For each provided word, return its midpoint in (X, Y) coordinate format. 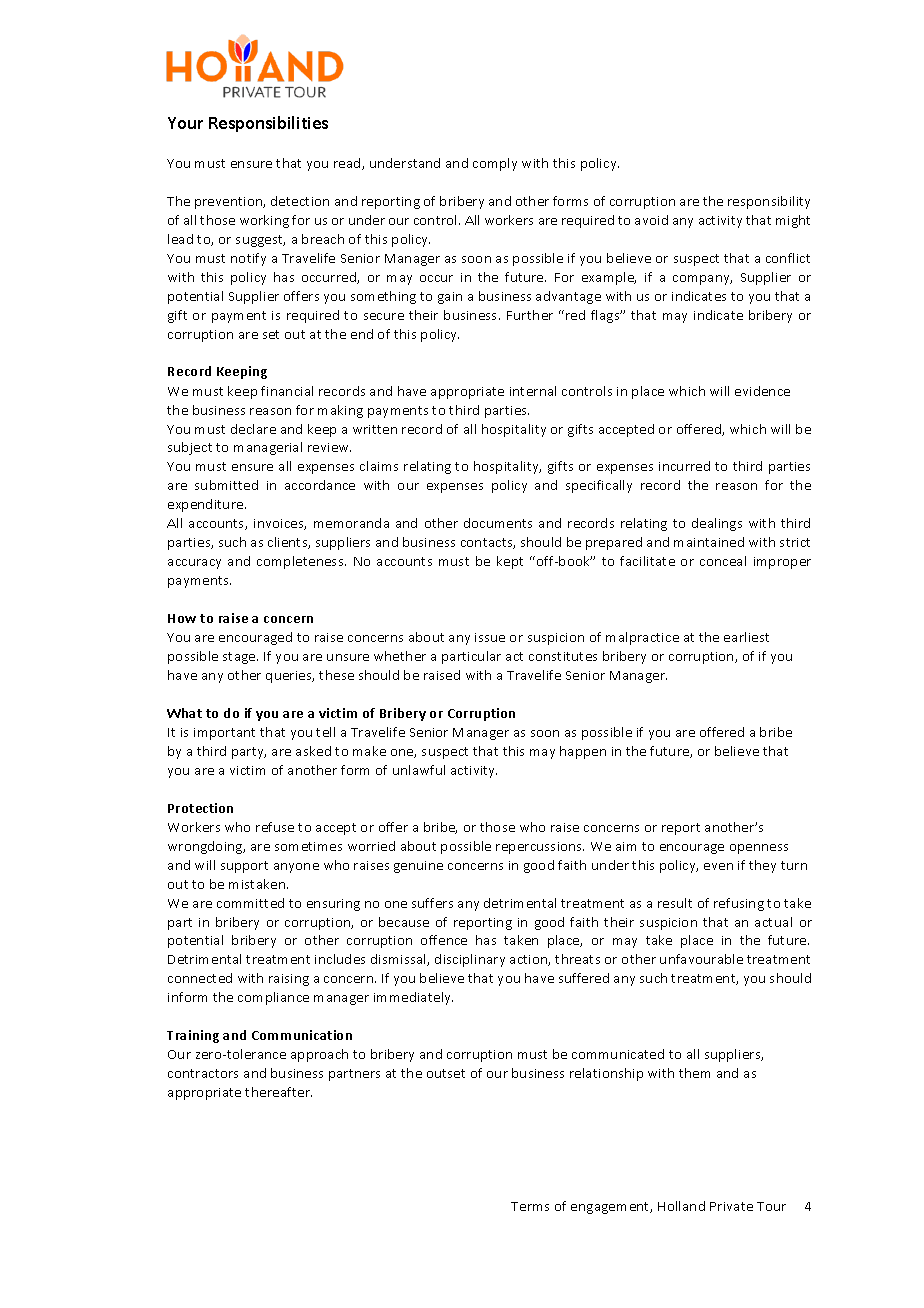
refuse (275, 827)
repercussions (540, 848)
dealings (717, 524)
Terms (530, 1206)
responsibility (769, 202)
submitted (226, 485)
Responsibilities (268, 124)
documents (498, 523)
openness (759, 849)
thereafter (278, 1092)
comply (495, 164)
